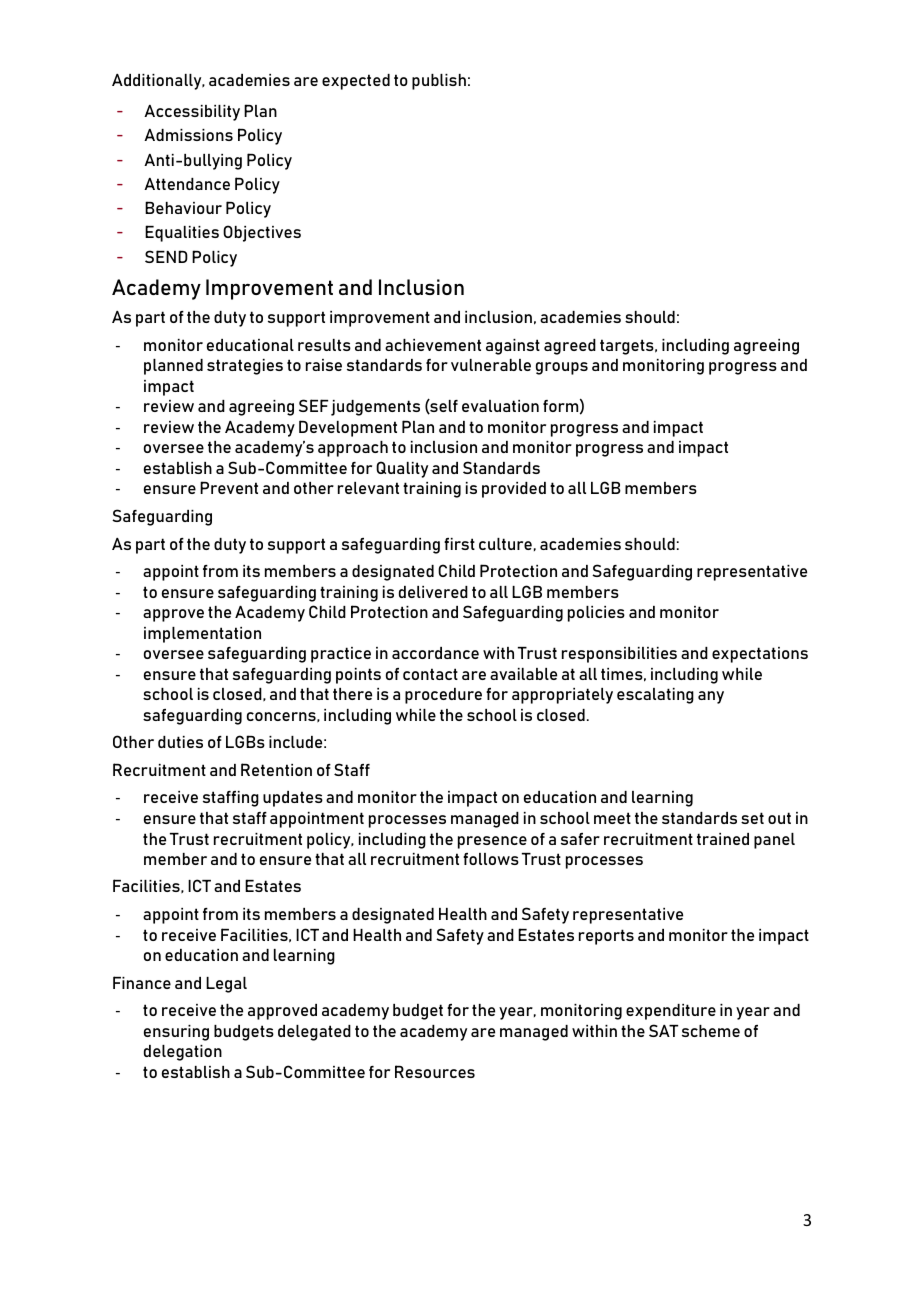  Describe the element at coordinates (245, 367) in the image. I see `strategies` at that location.
